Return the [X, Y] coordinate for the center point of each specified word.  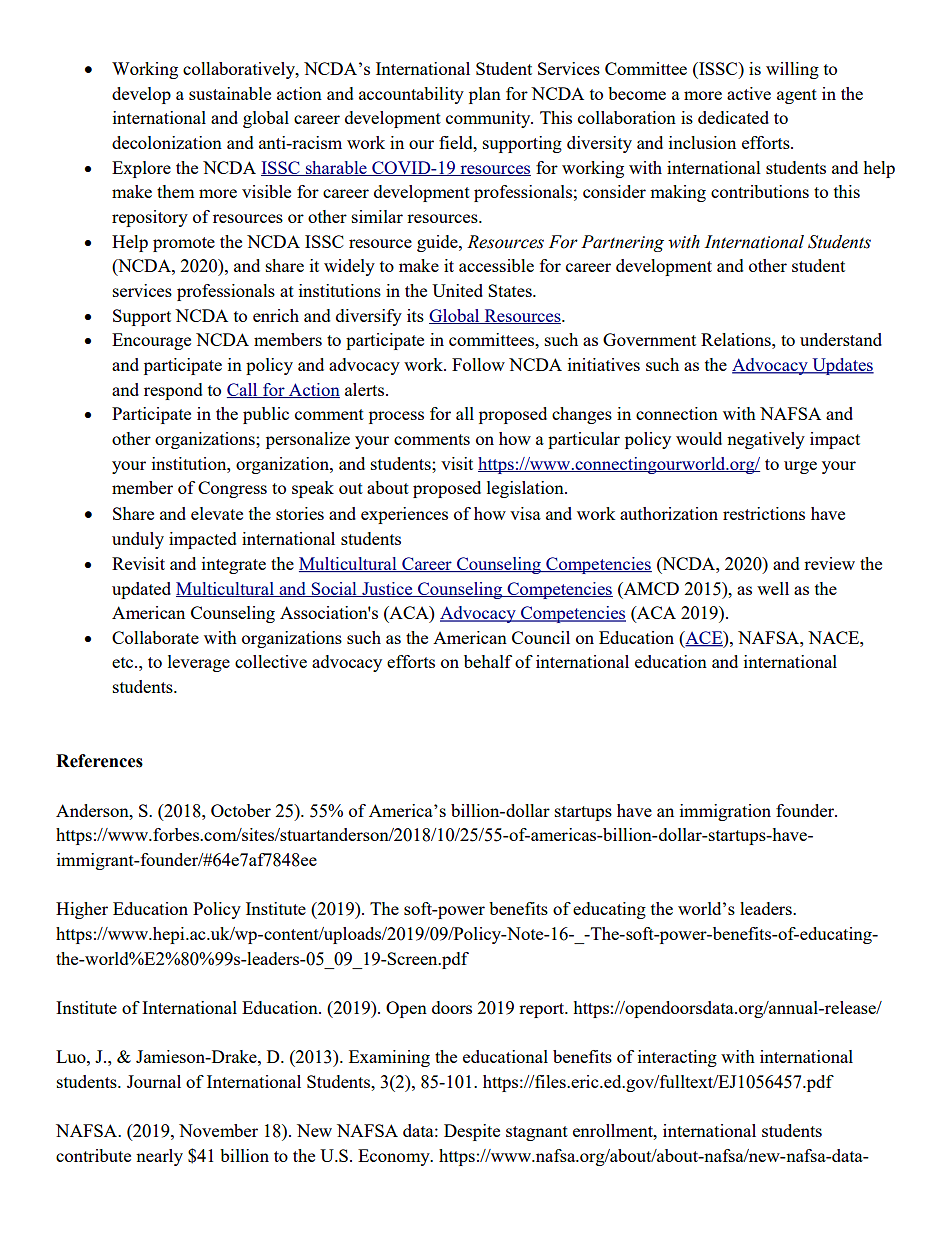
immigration [725, 812]
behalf [488, 661]
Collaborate [155, 637]
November [218, 1130]
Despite [472, 1132]
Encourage [151, 341]
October [241, 810]
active [749, 93]
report [543, 1010]
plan [485, 95]
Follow [478, 364]
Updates [842, 366]
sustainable [230, 93]
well [773, 588]
